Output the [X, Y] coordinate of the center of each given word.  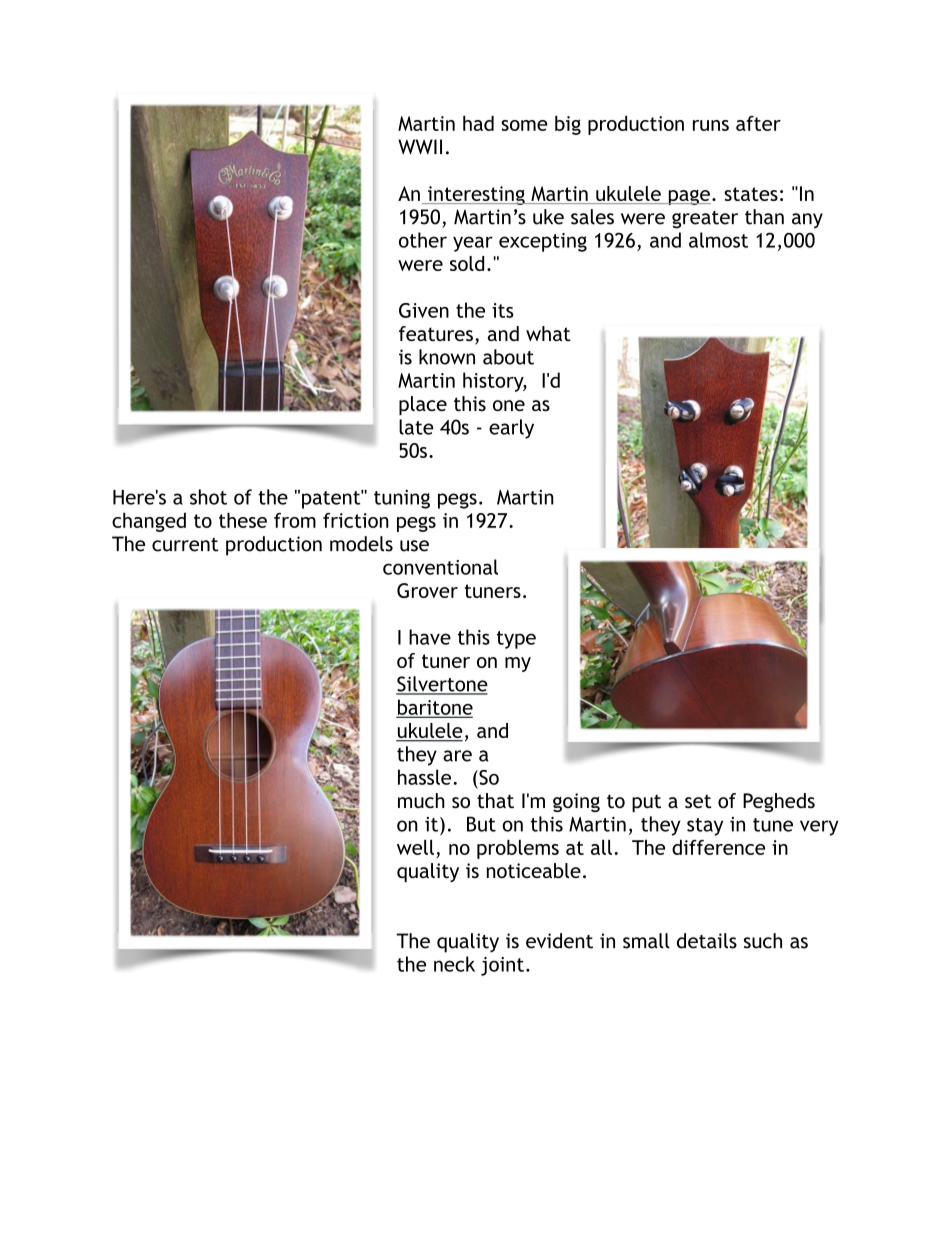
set [698, 801]
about [508, 357]
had [478, 123]
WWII [420, 147]
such [763, 941]
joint [502, 966]
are [457, 756]
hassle [424, 777]
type [516, 640]
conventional [440, 567]
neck [454, 964]
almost [718, 240]
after [758, 123]
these [243, 520]
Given [424, 310]
